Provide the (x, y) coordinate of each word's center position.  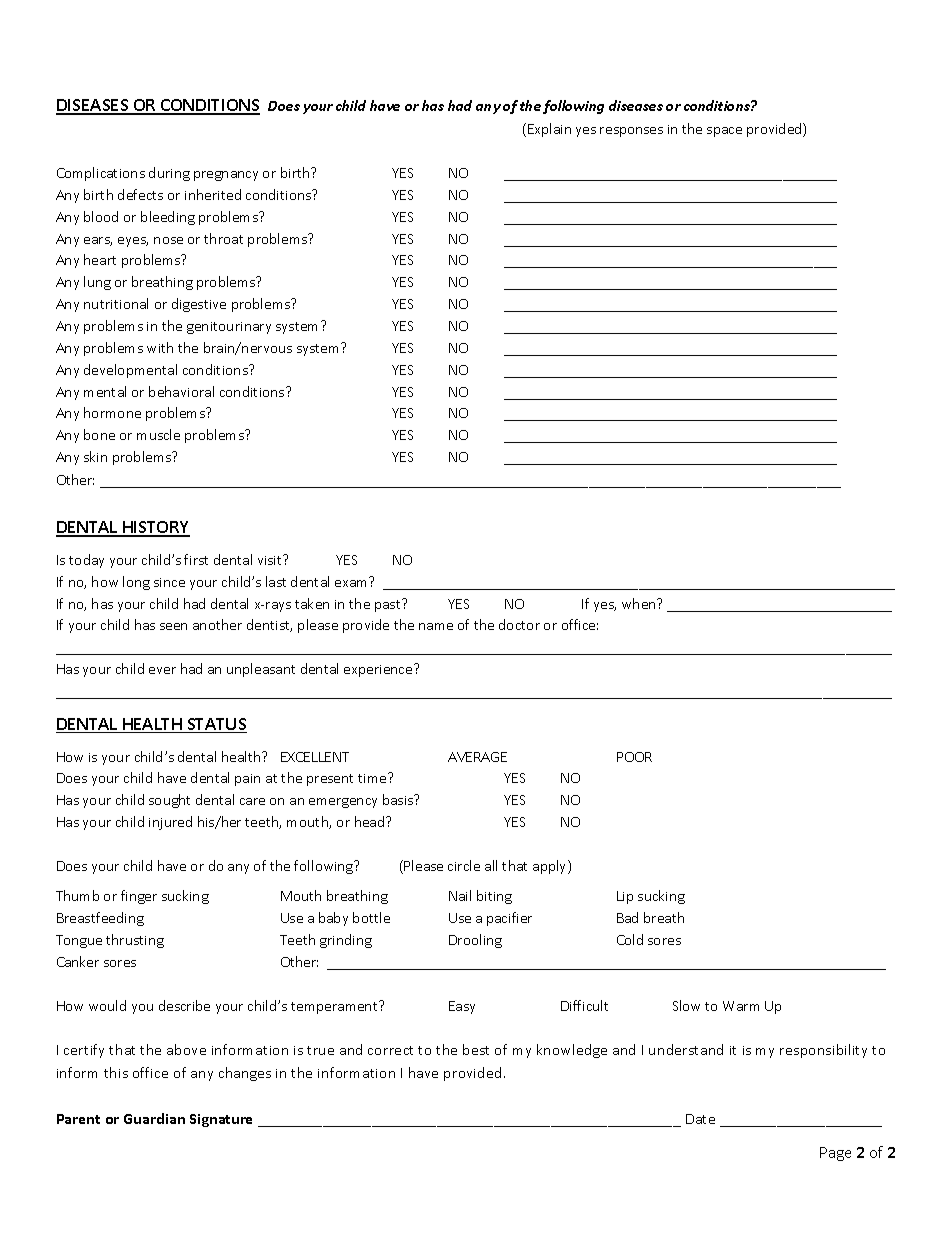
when (640, 603)
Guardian (154, 1118)
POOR (634, 757)
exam (352, 582)
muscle (158, 434)
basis (399, 799)
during (169, 174)
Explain (549, 130)
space (724, 132)
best (476, 1049)
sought (169, 801)
